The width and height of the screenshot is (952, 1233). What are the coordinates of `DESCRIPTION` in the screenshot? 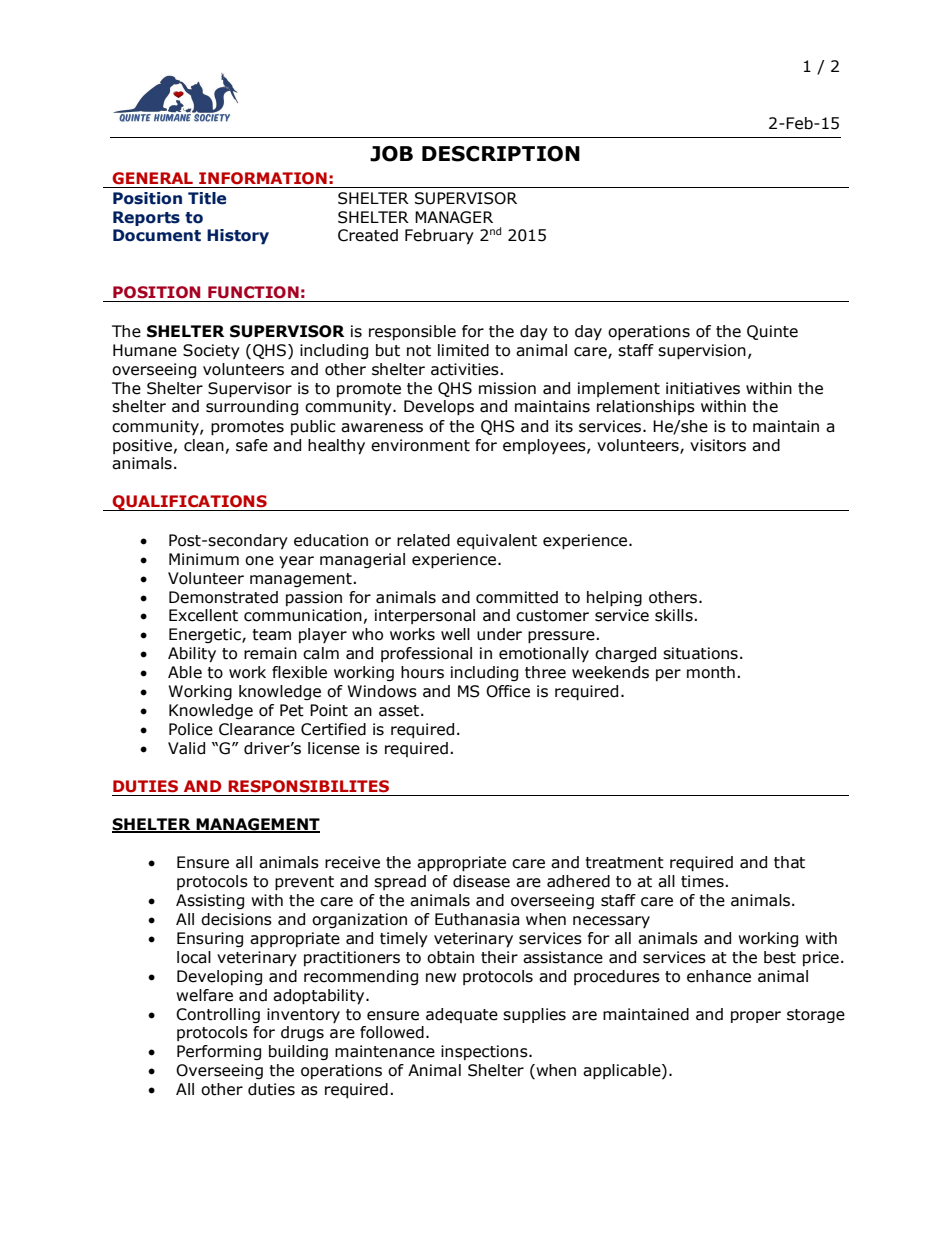 It's located at (501, 154).
